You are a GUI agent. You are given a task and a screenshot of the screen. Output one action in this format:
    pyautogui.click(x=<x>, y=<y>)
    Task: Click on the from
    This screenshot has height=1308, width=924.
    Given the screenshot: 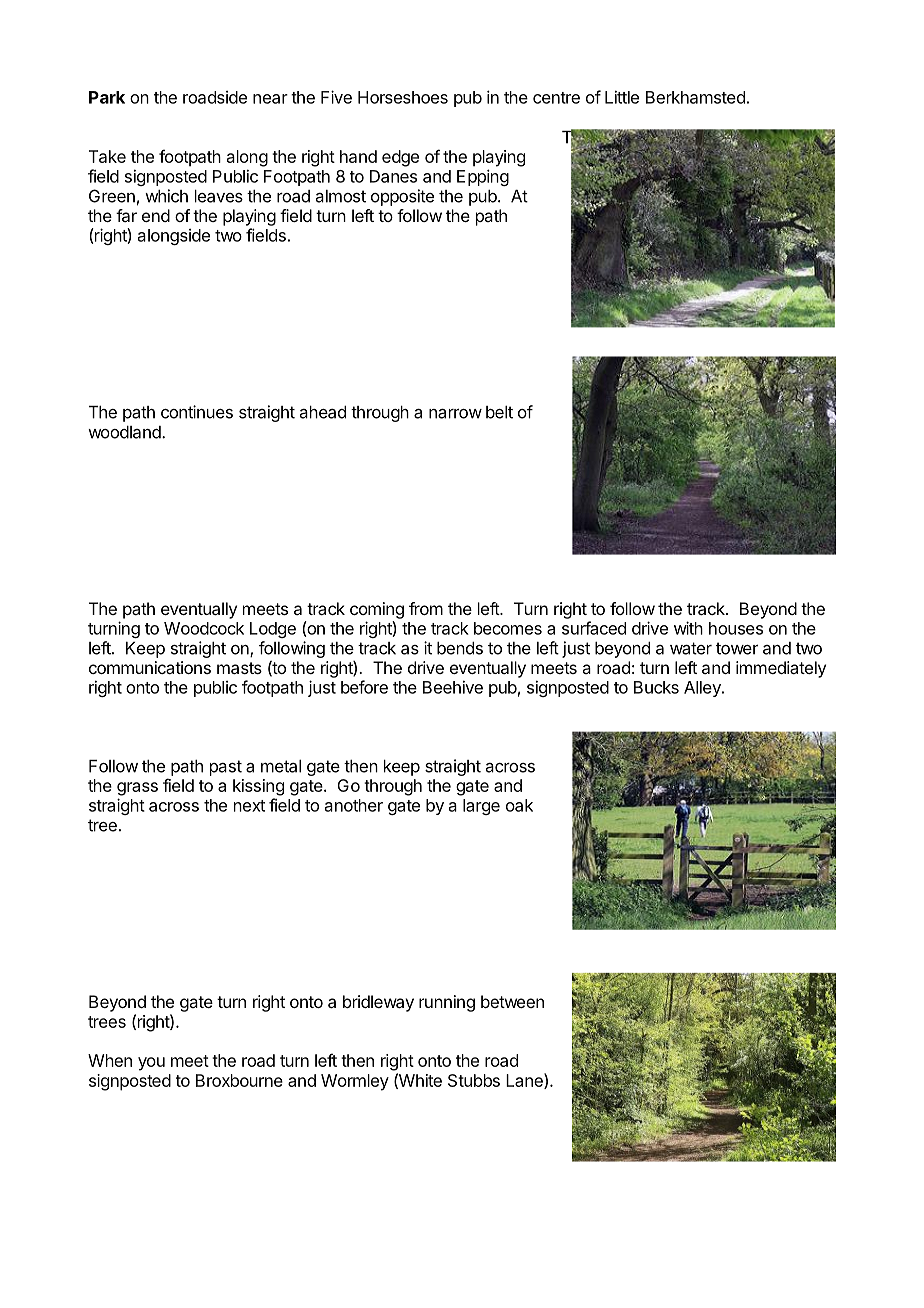 What is the action you would take?
    pyautogui.click(x=426, y=608)
